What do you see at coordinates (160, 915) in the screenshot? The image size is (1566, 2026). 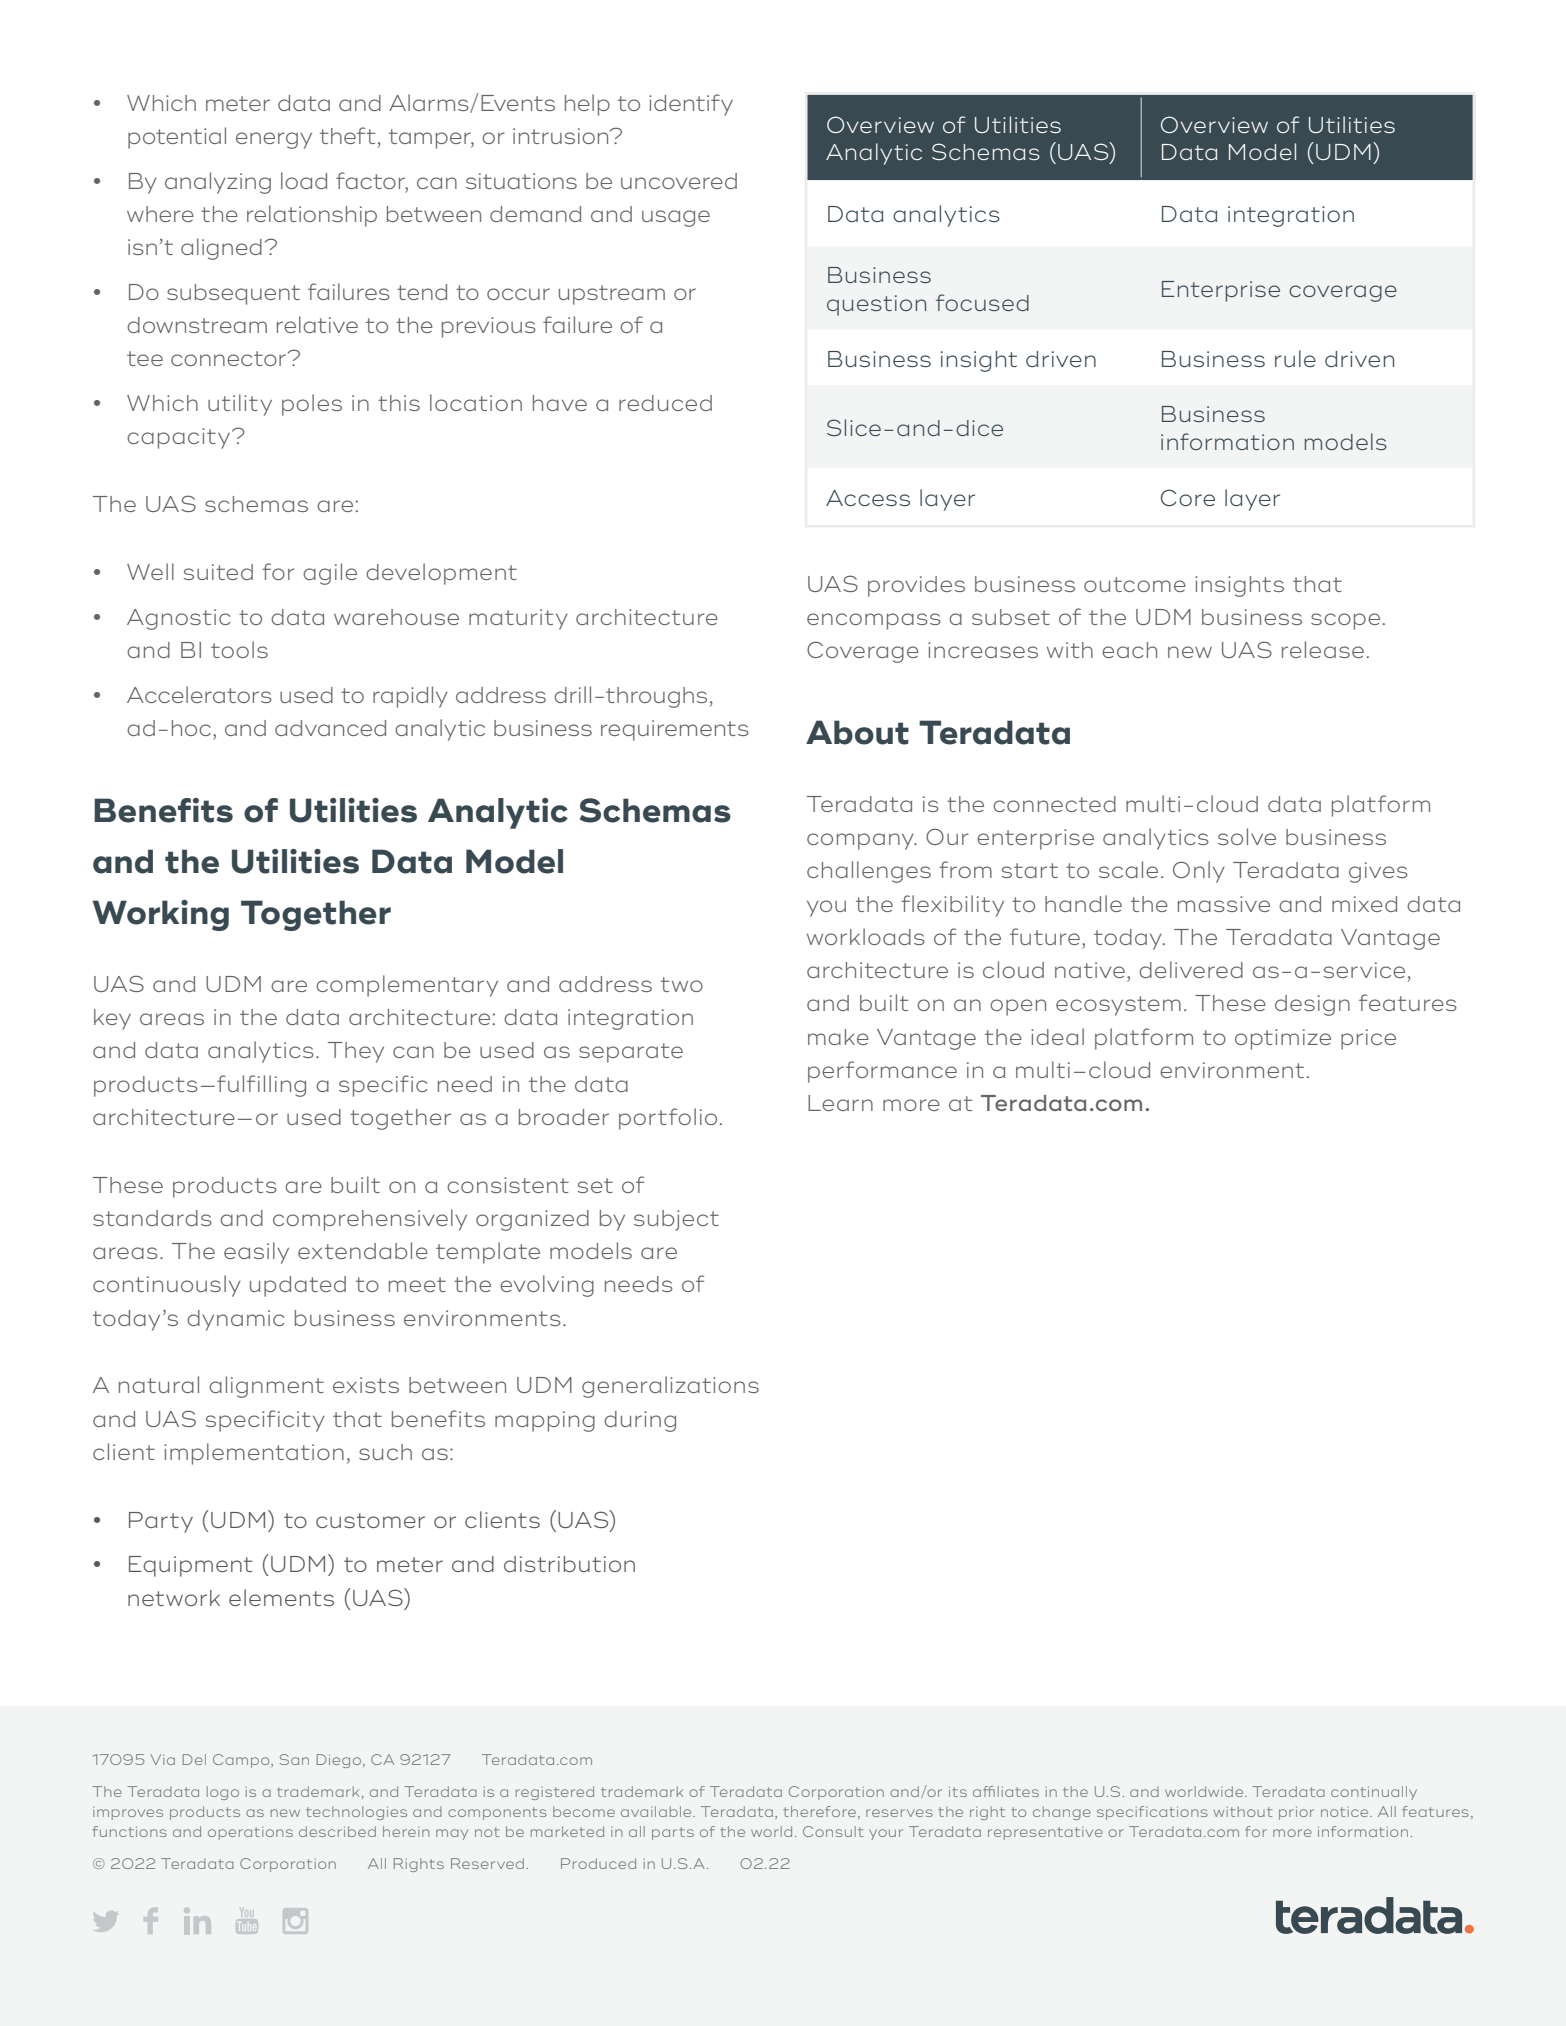 I see `Working` at bounding box center [160, 915].
